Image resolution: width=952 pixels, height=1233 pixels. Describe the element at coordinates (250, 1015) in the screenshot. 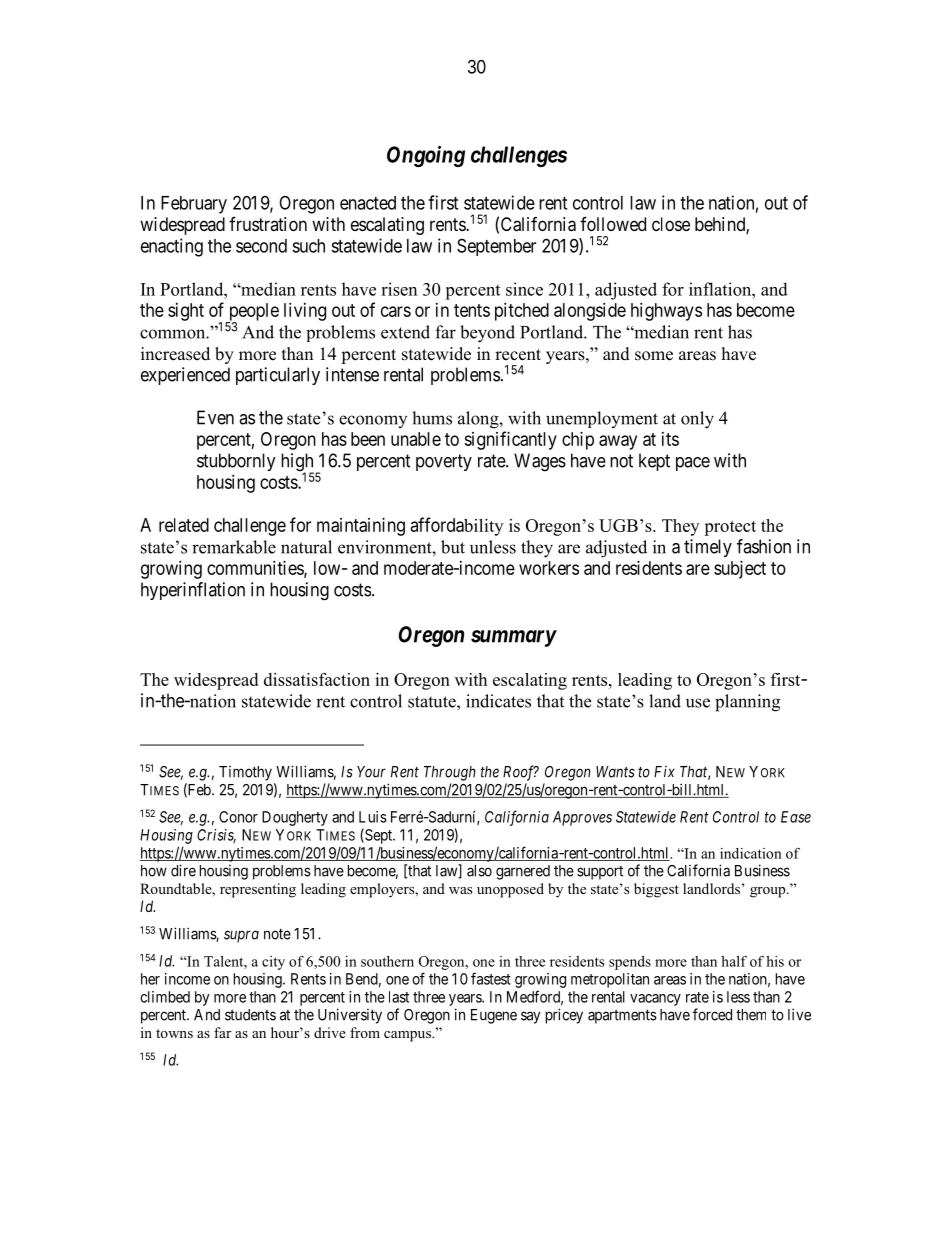

I see `students` at that location.
